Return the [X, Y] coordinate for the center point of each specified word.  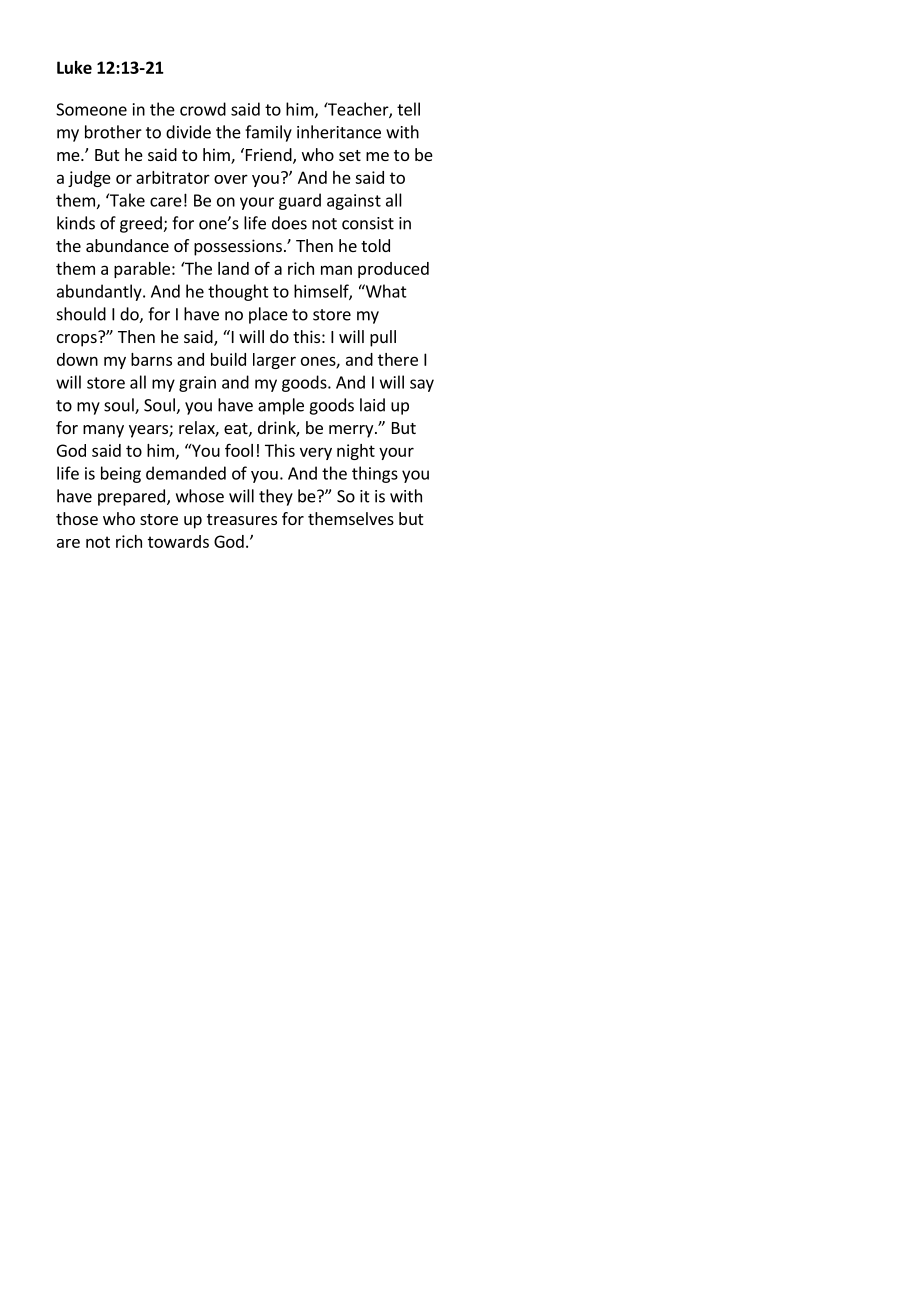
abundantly [100, 292]
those [77, 518]
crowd [203, 109]
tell [408, 109]
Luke [74, 67]
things [375, 474]
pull [383, 338]
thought [238, 292]
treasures [242, 519]
